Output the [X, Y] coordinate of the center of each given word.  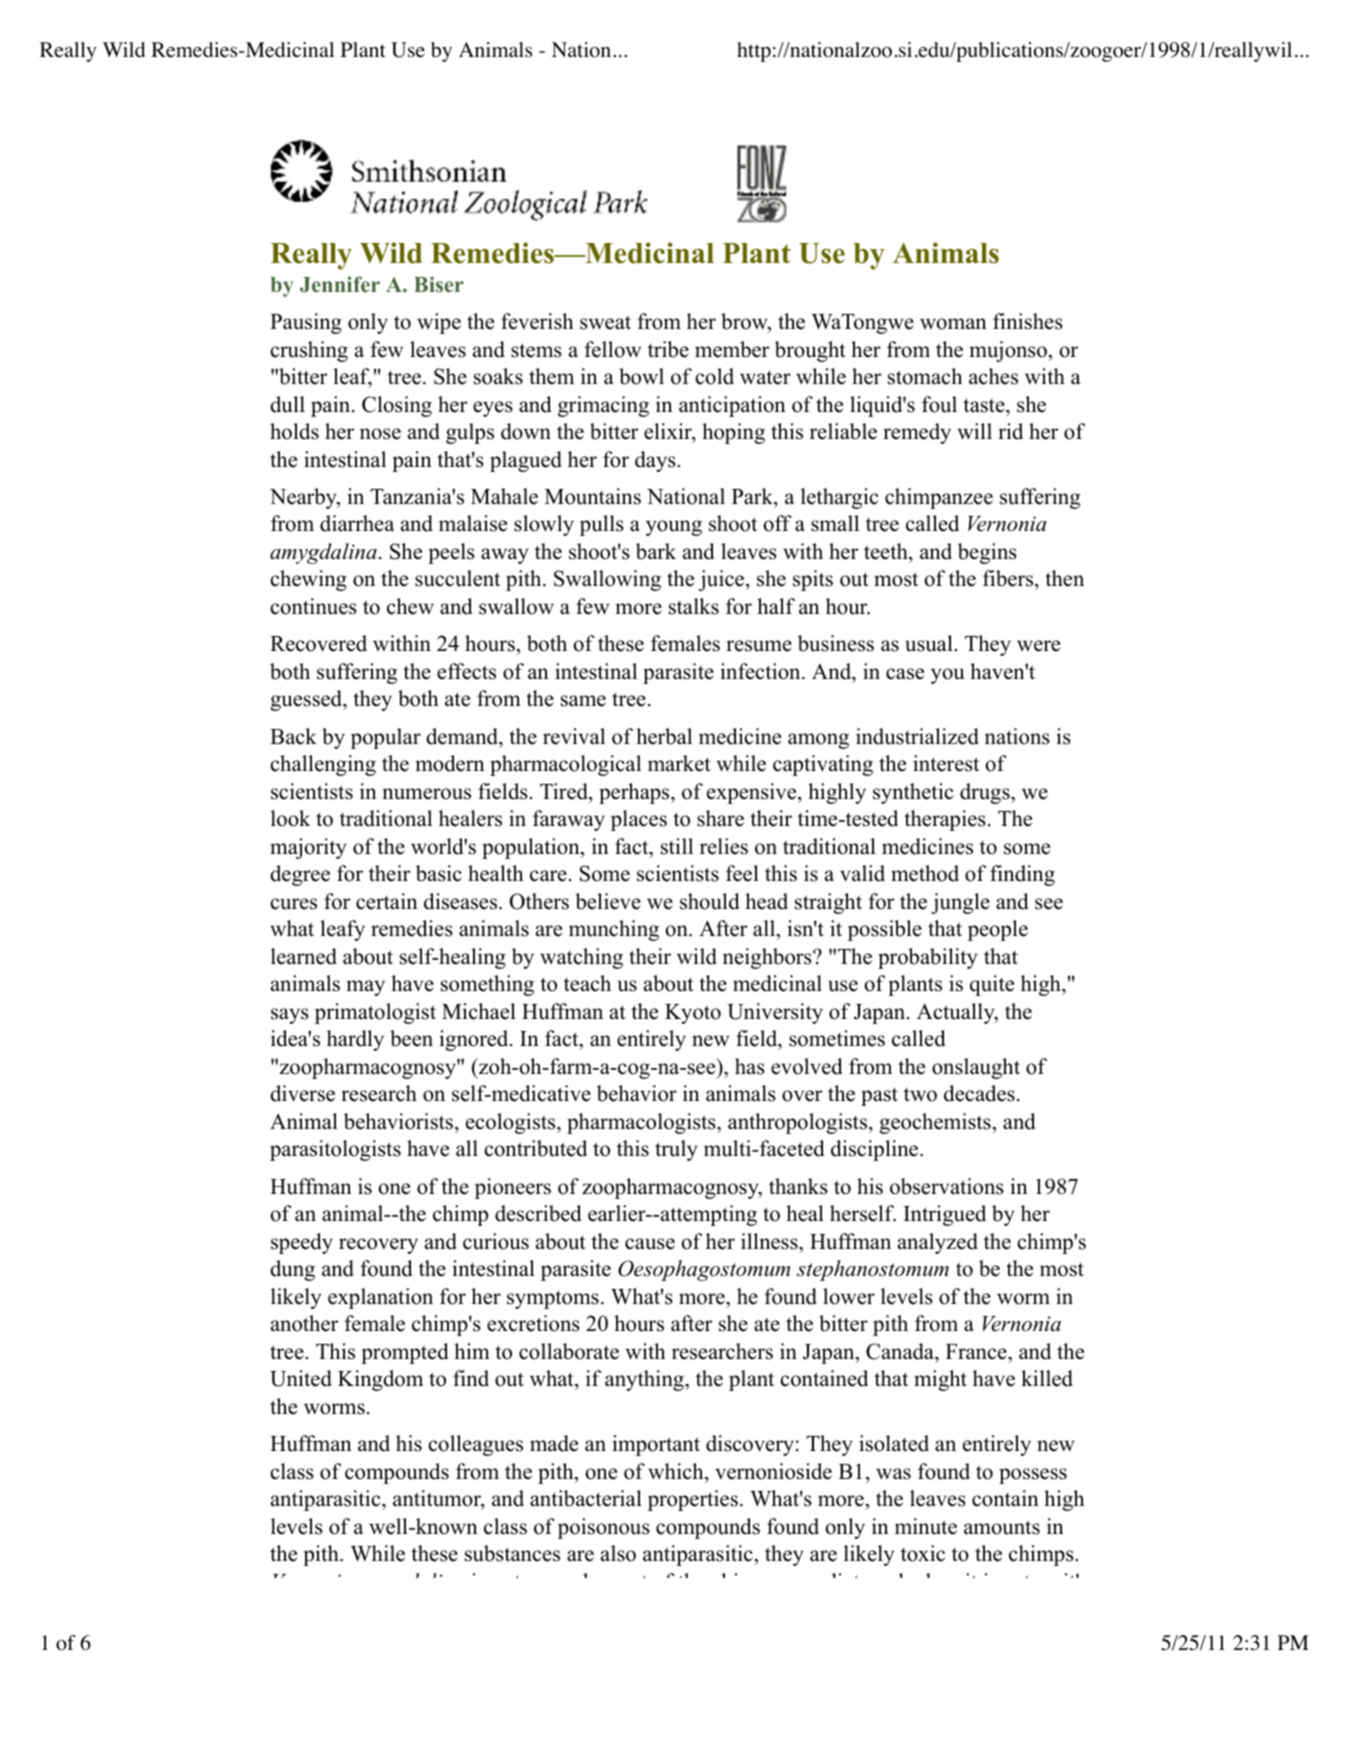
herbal [664, 736]
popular [386, 738]
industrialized [917, 736]
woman [953, 324]
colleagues [475, 1445]
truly [676, 1150]
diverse [302, 1093]
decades [979, 1093]
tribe [668, 349]
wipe [439, 323]
